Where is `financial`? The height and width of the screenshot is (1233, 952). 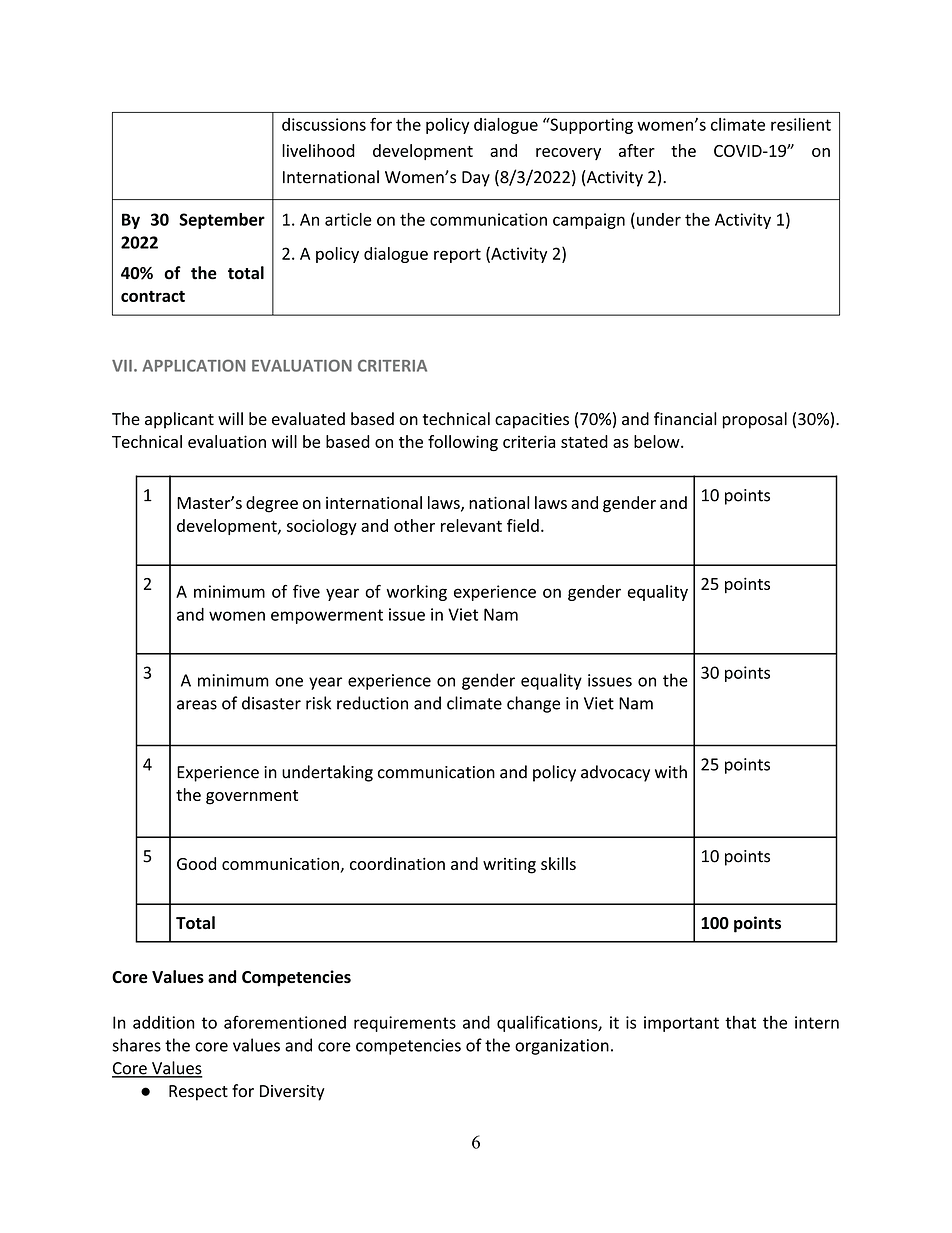
financial is located at coordinates (685, 419).
